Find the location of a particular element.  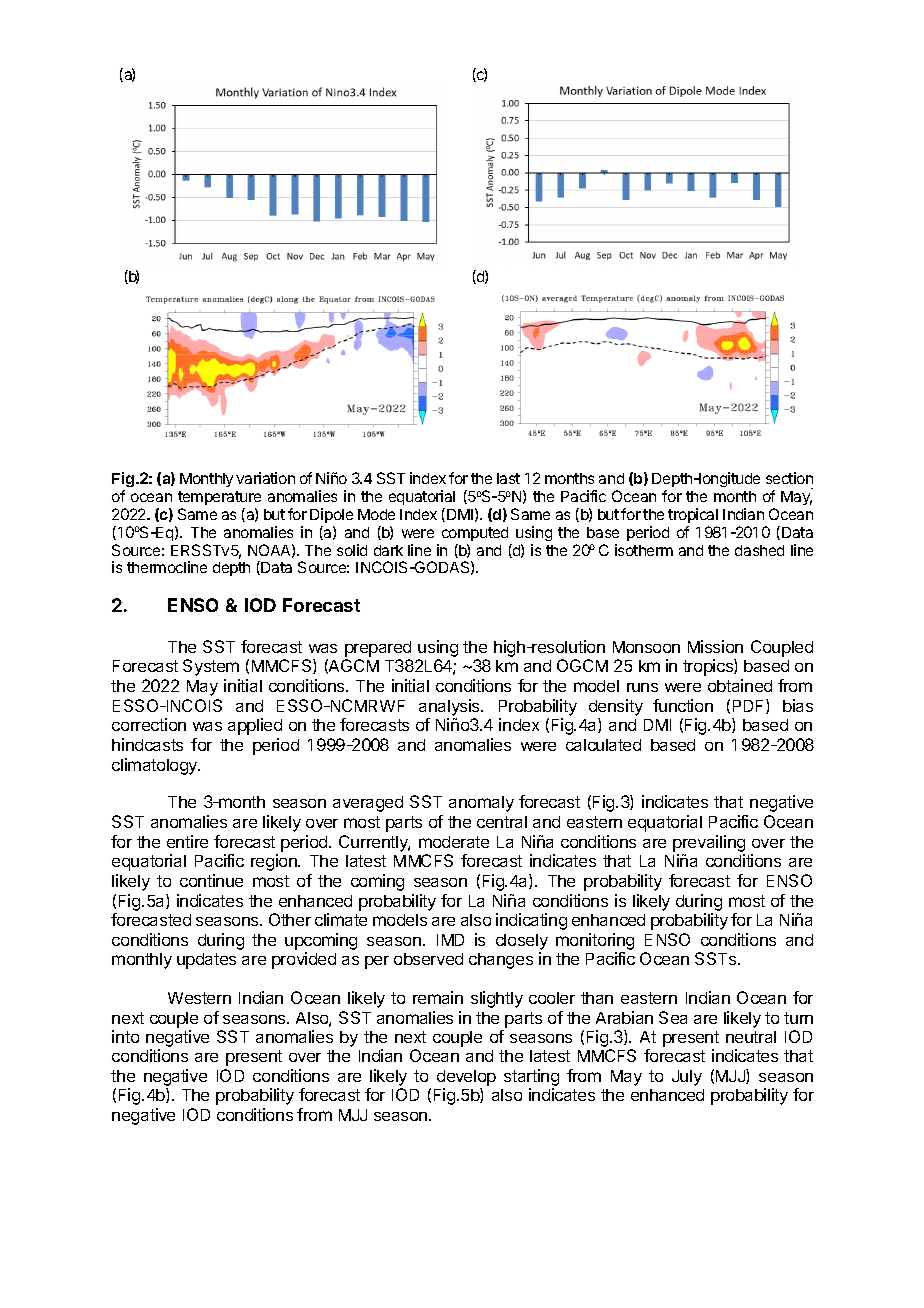

temperature is located at coordinates (219, 498).
